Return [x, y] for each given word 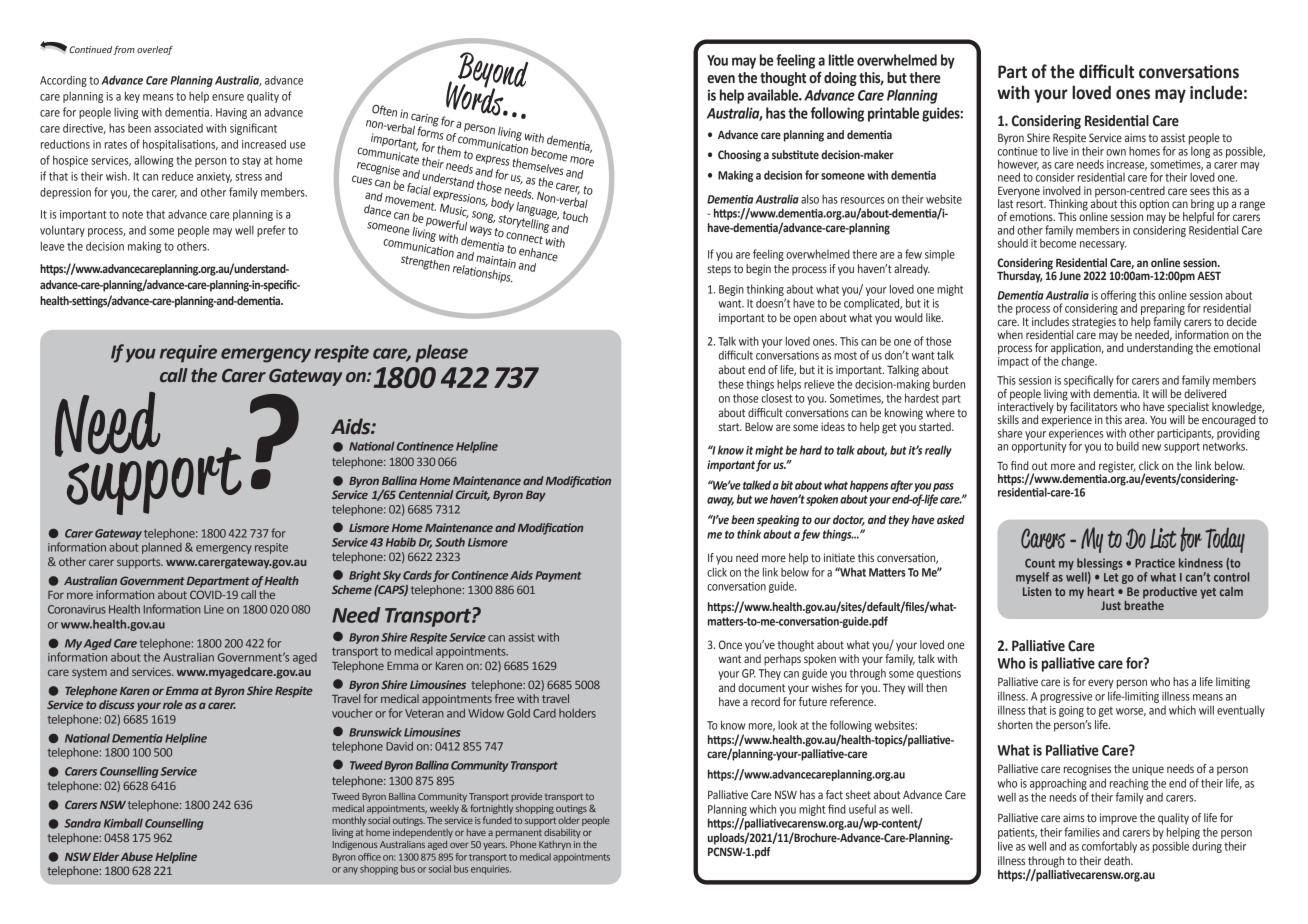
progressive [1066, 697]
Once [730, 644]
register [1117, 468]
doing [840, 79]
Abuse [137, 856]
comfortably [1109, 847]
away [720, 501]
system [89, 673]
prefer [271, 231]
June [1070, 275]
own [1116, 152]
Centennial [426, 494]
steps [719, 270]
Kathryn [555, 845]
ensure [228, 97]
